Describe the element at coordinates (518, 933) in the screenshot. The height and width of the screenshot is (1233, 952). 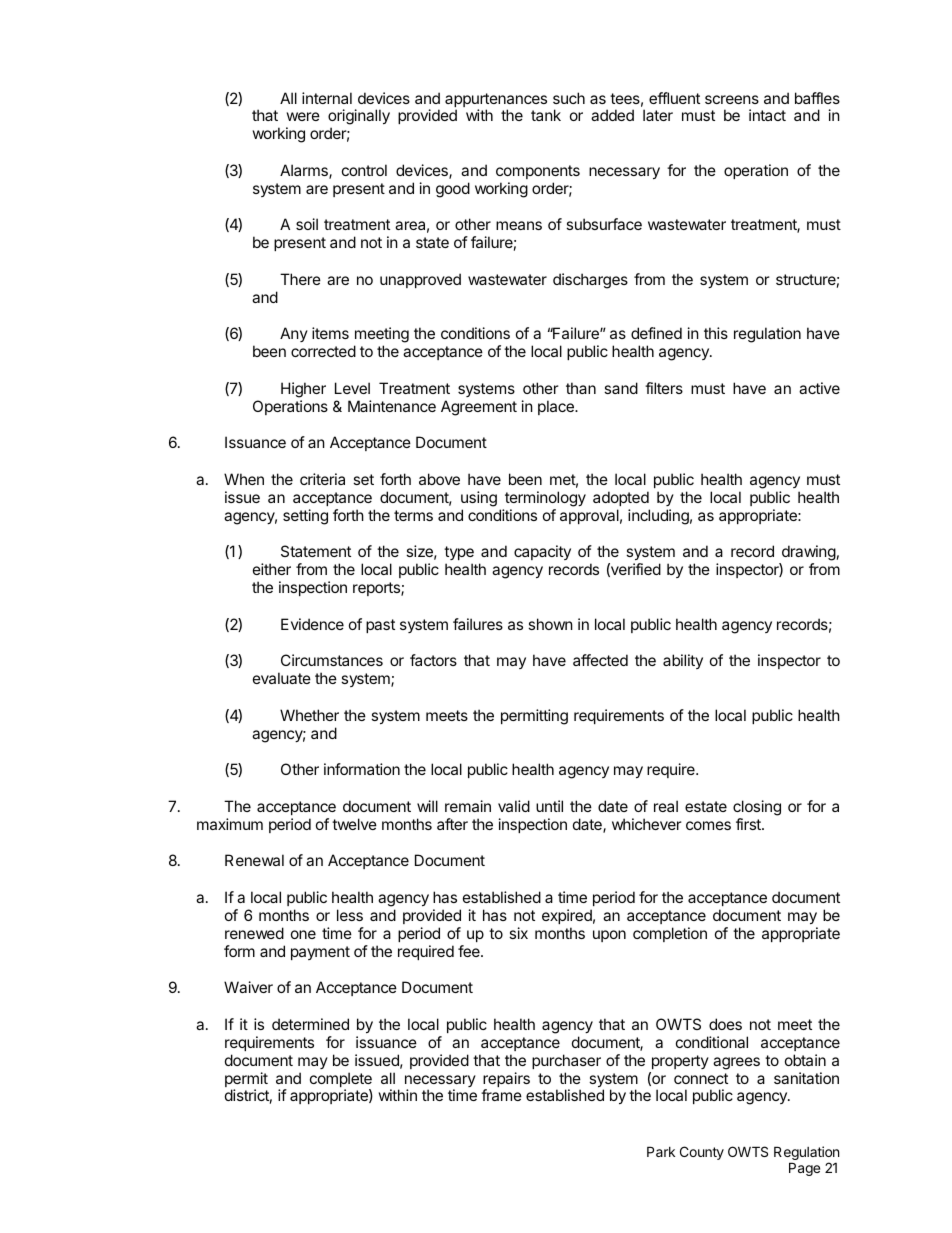
I see `six` at that location.
